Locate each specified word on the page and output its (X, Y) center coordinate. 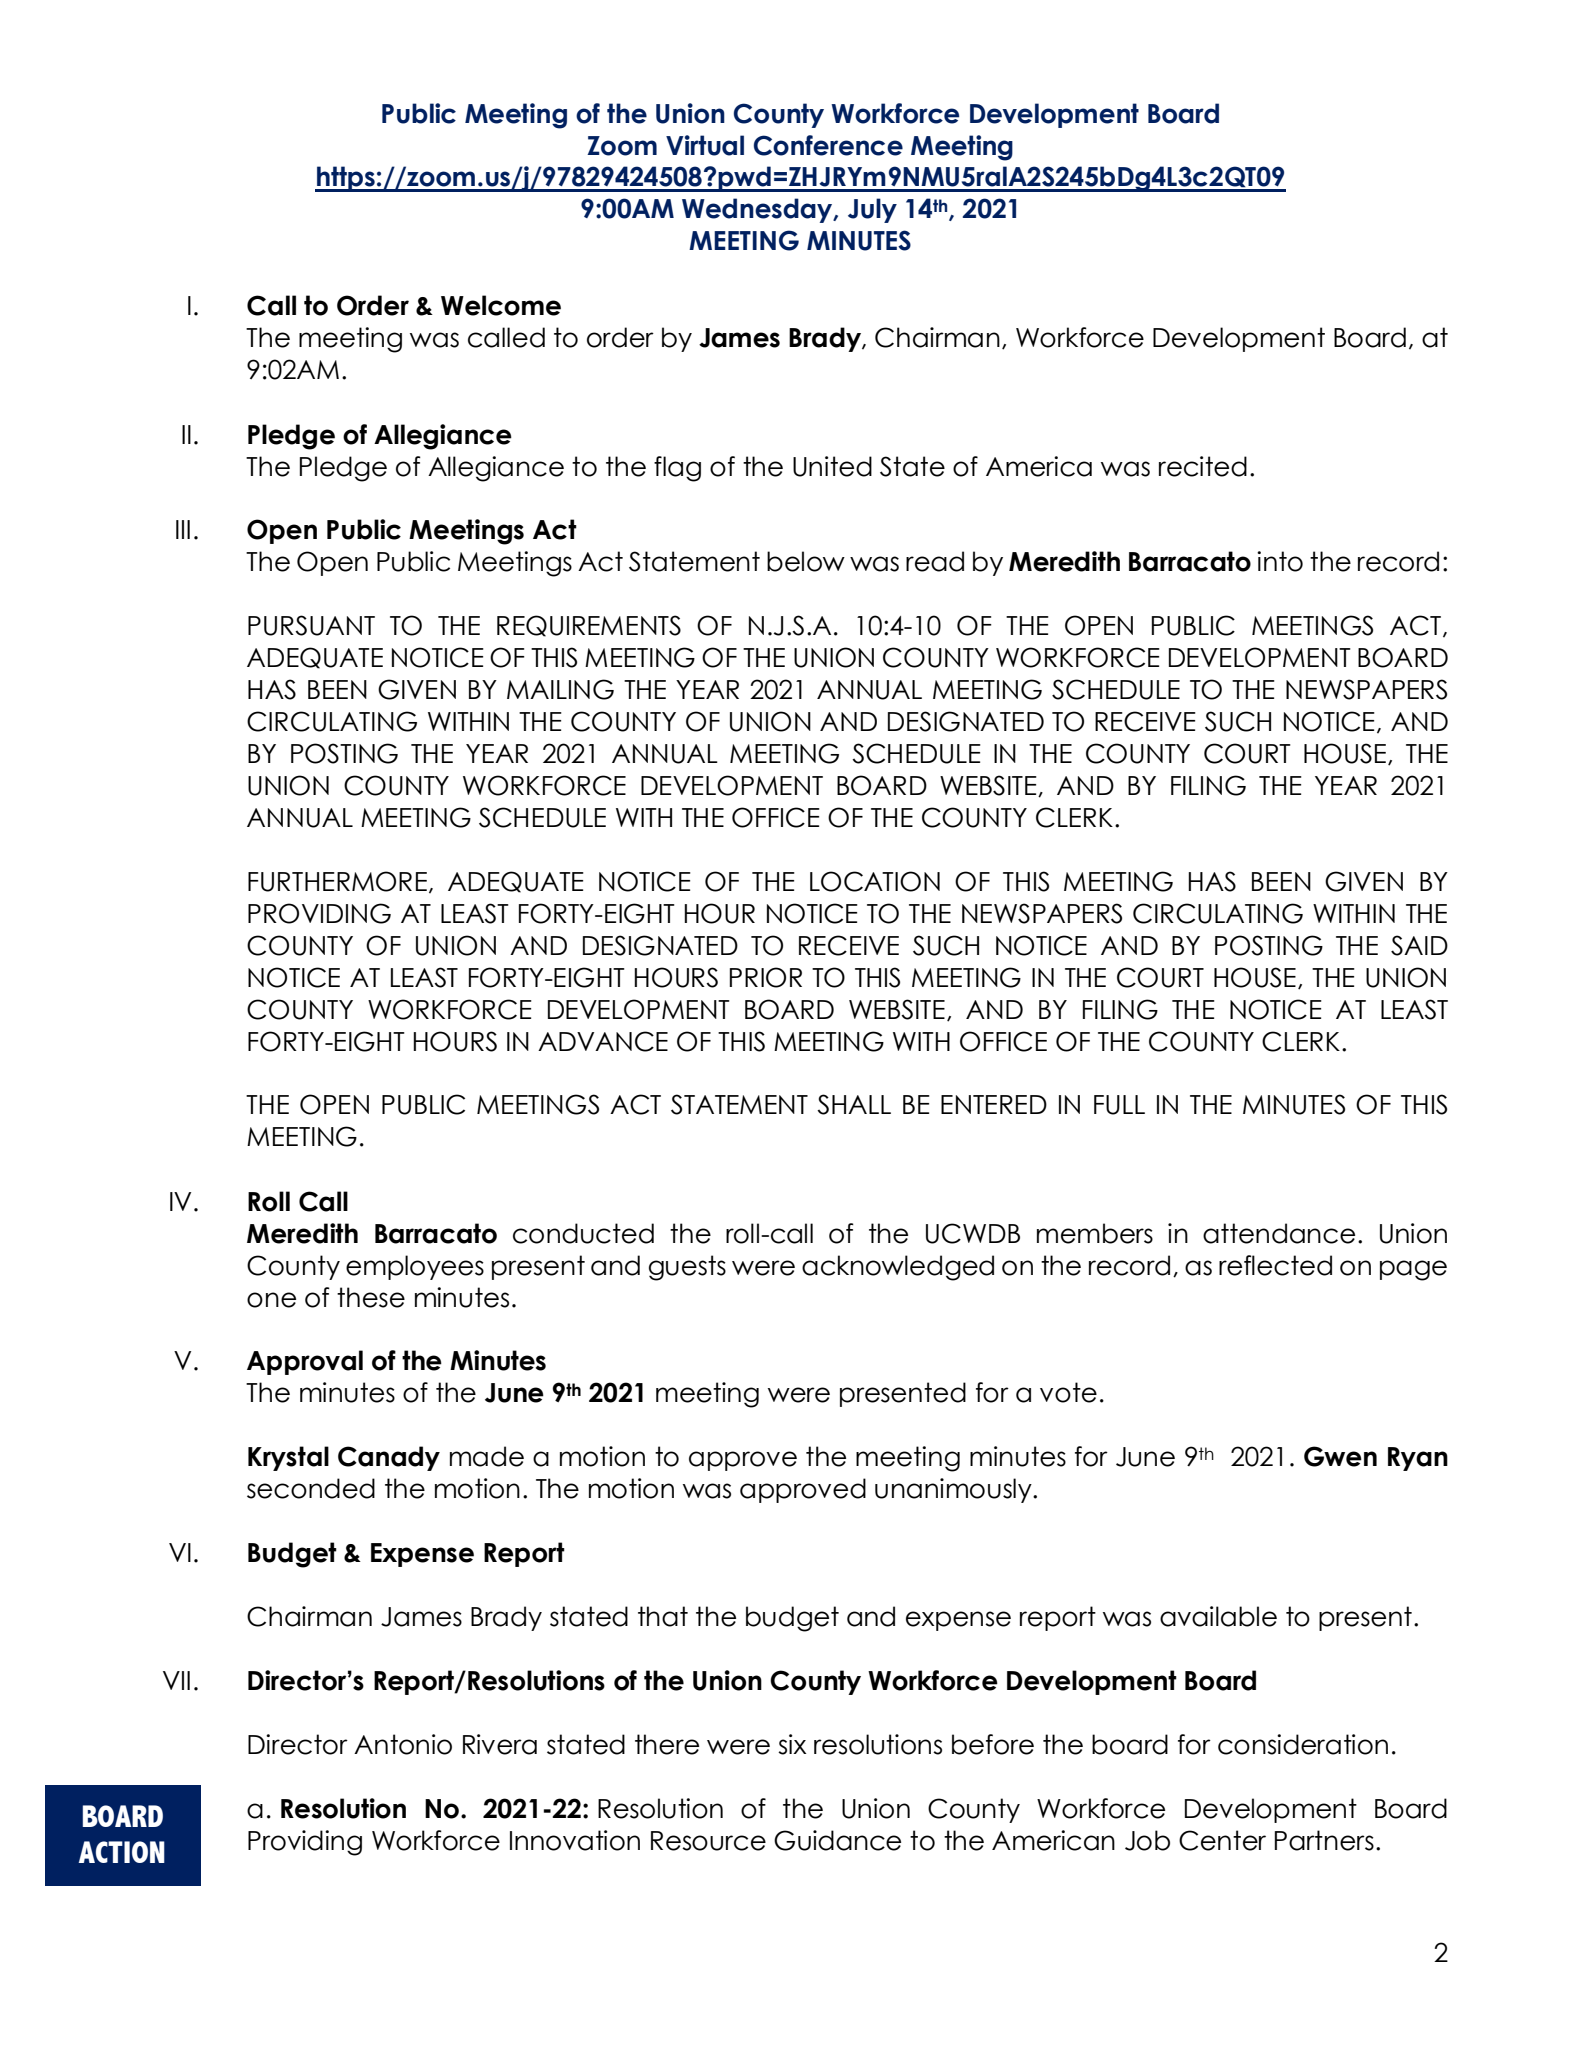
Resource (708, 1841)
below (806, 561)
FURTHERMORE (337, 881)
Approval (305, 1362)
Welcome (501, 305)
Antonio (403, 1744)
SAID (1419, 945)
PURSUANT (311, 625)
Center (1222, 1840)
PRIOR (766, 977)
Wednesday (758, 210)
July (872, 210)
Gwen (1340, 1456)
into (1280, 561)
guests (687, 1268)
